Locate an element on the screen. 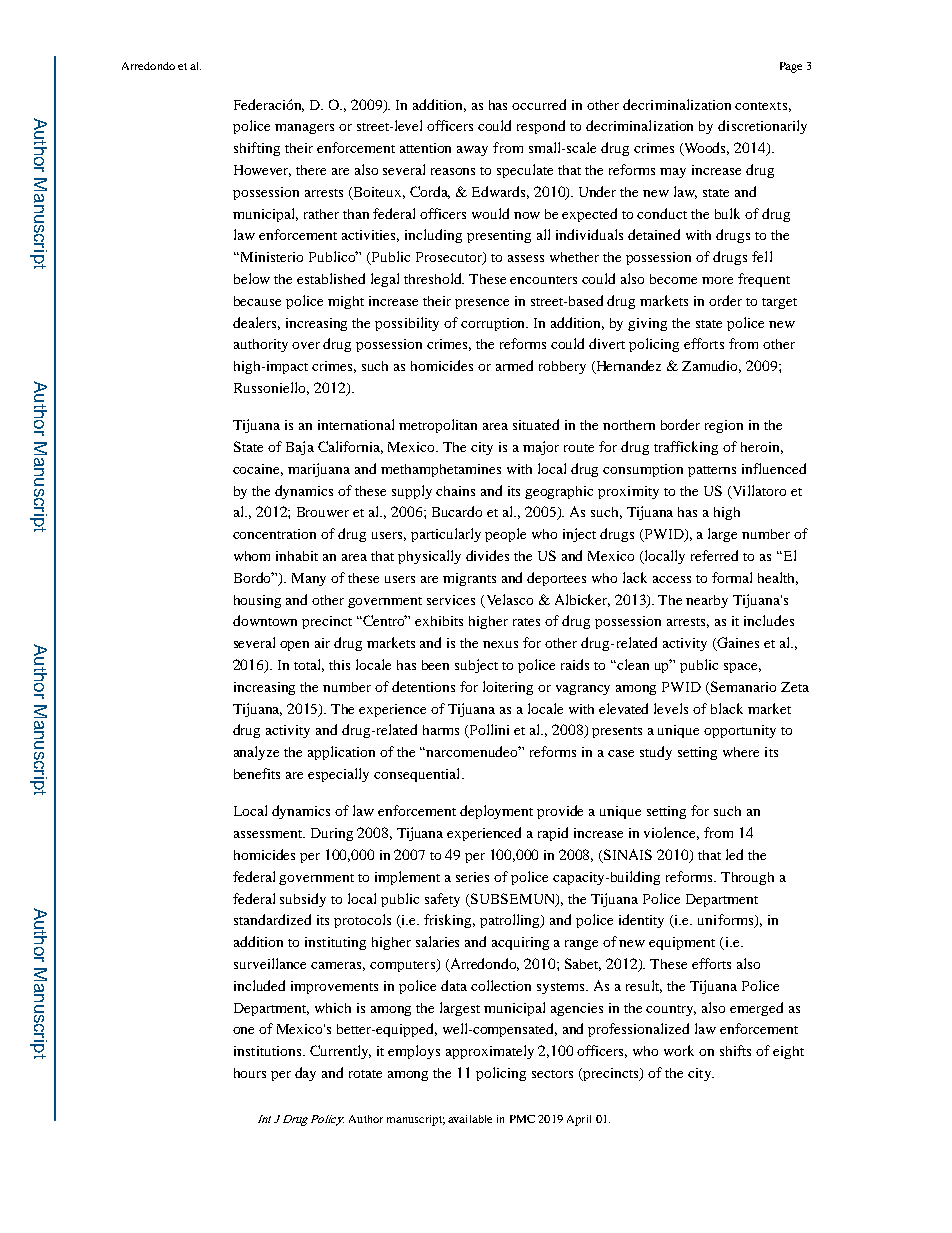  Woods is located at coordinates (705, 149).
